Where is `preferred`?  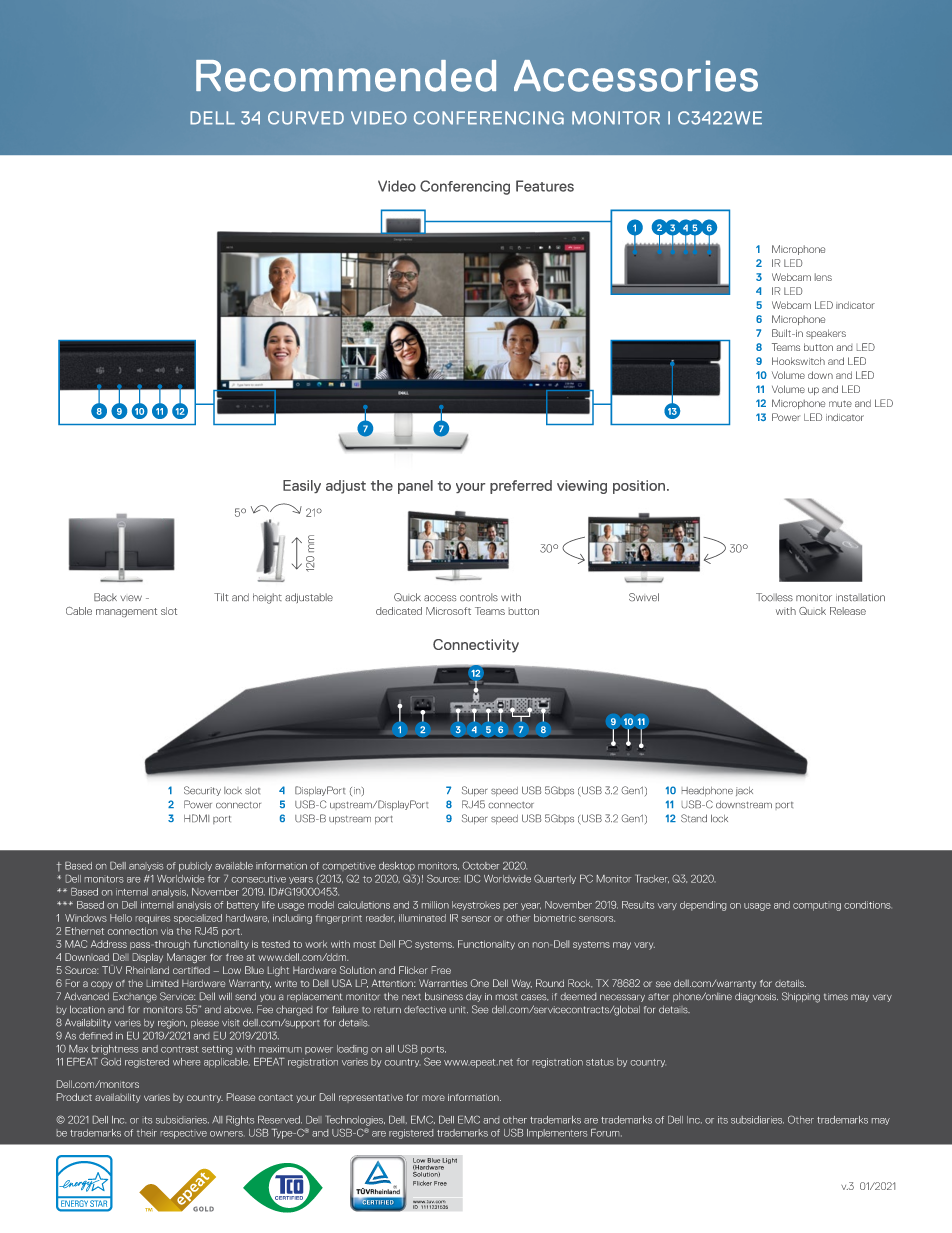
preferred is located at coordinates (521, 487).
